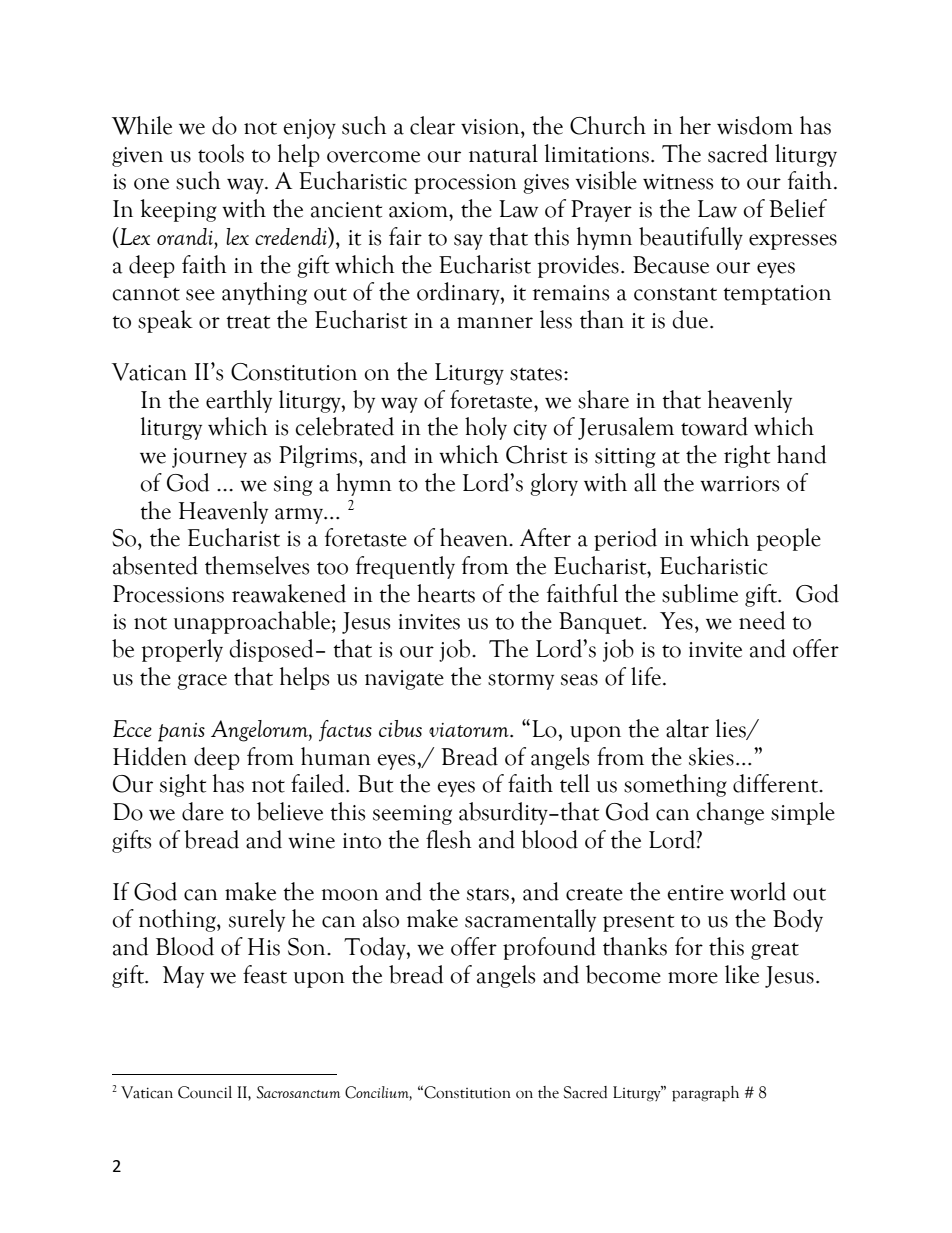 This image has width=952, height=1233. I want to click on right, so click(747, 456).
